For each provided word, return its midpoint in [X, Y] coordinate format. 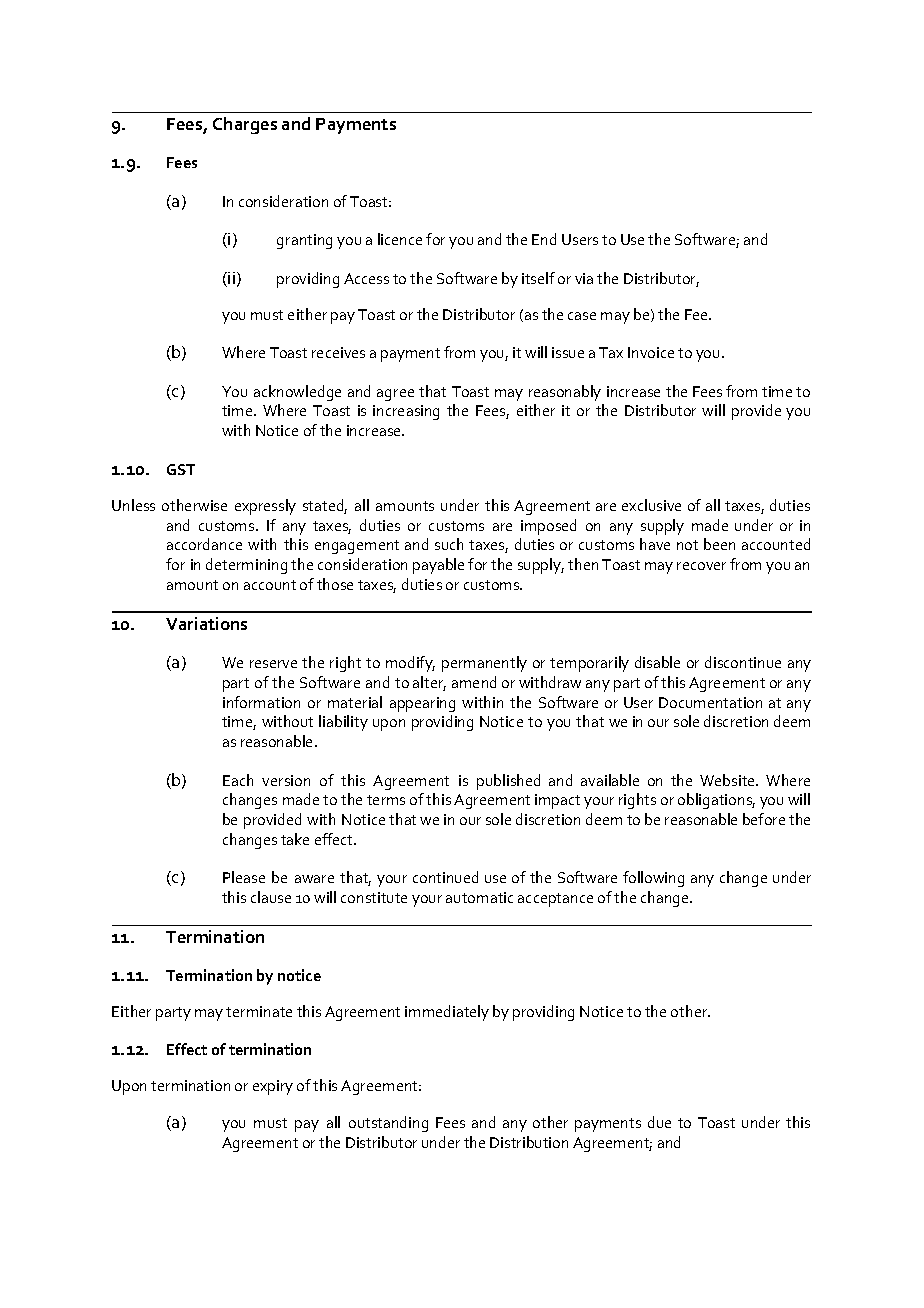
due [659, 1122]
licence [400, 239]
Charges [245, 125]
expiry [273, 1087]
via [584, 278]
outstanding [388, 1124]
